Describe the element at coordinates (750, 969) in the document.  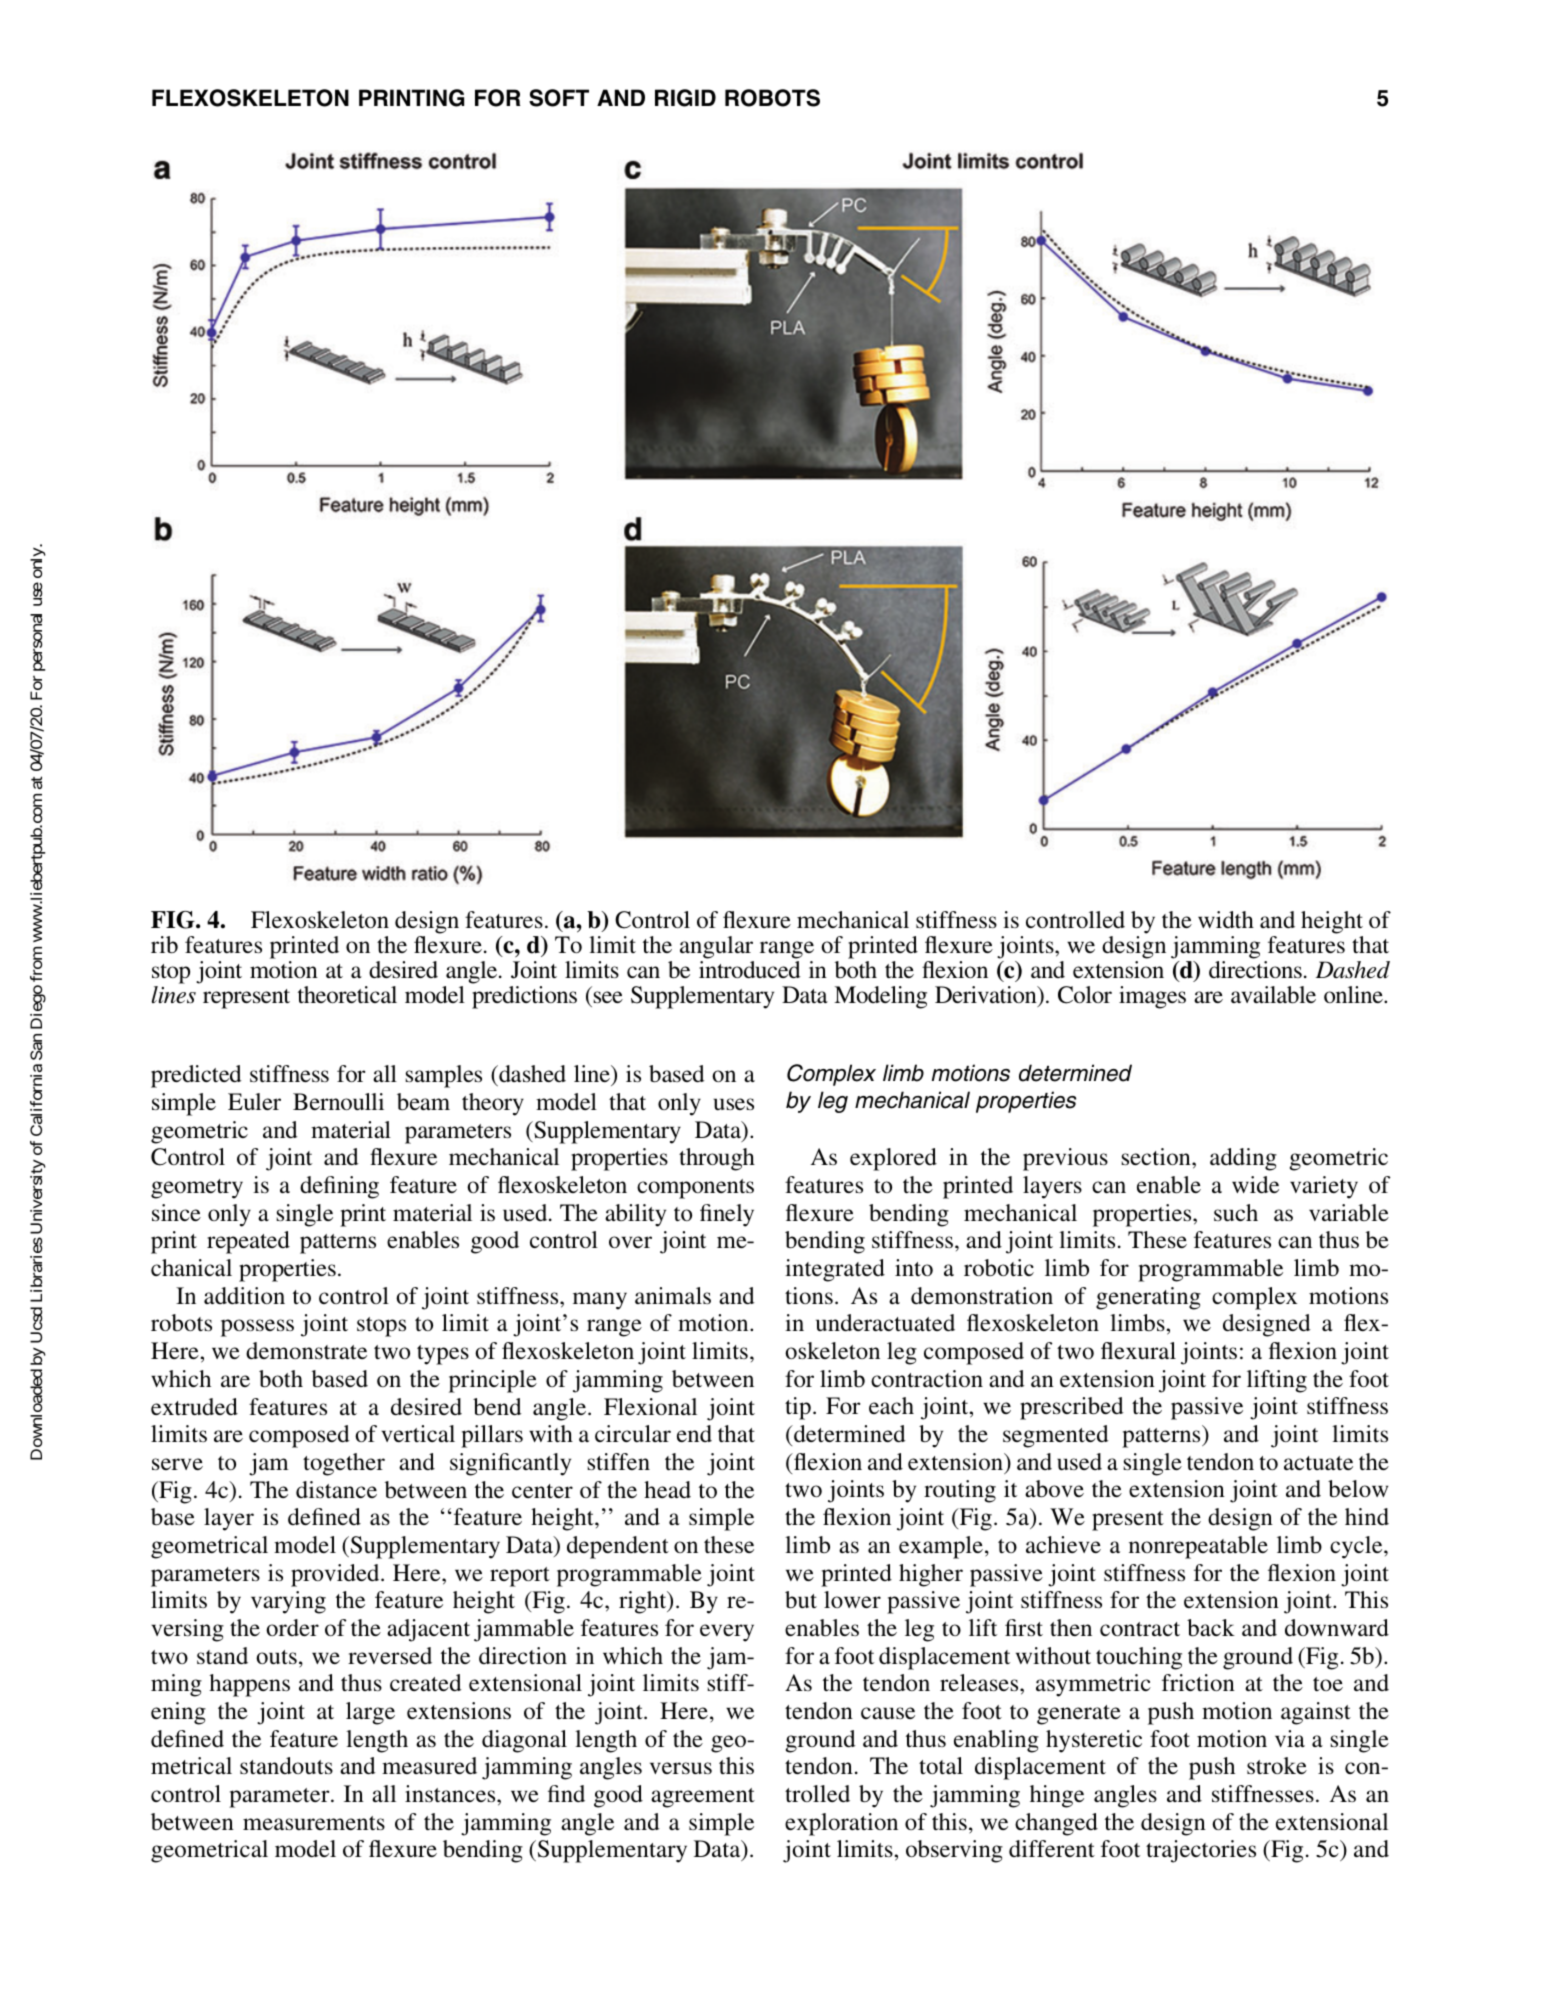
I see `introduced` at that location.
